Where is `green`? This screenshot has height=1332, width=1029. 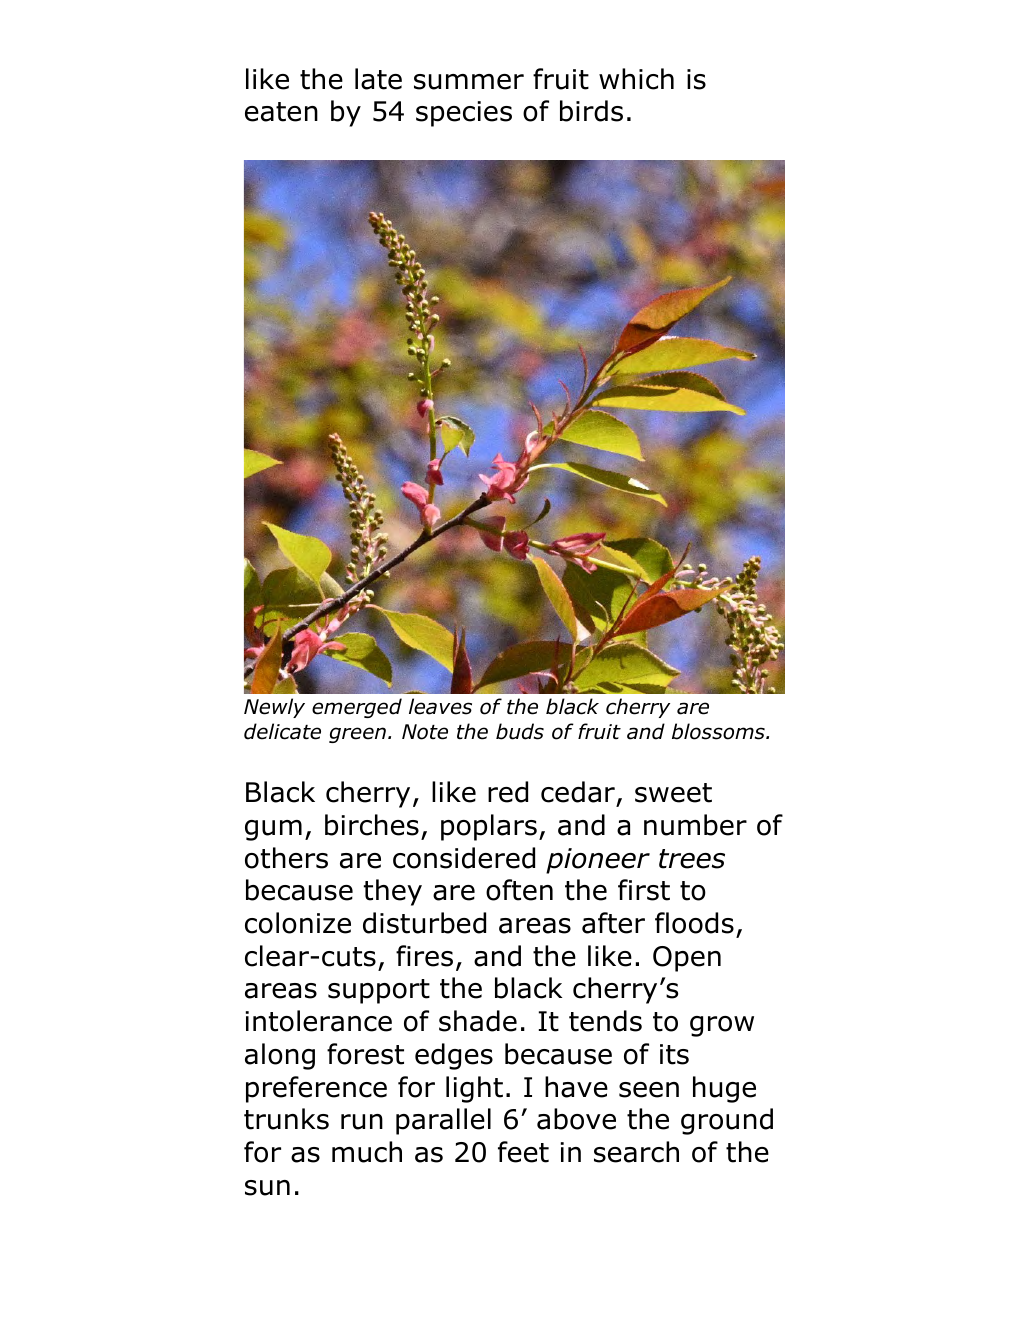
green is located at coordinates (357, 735).
